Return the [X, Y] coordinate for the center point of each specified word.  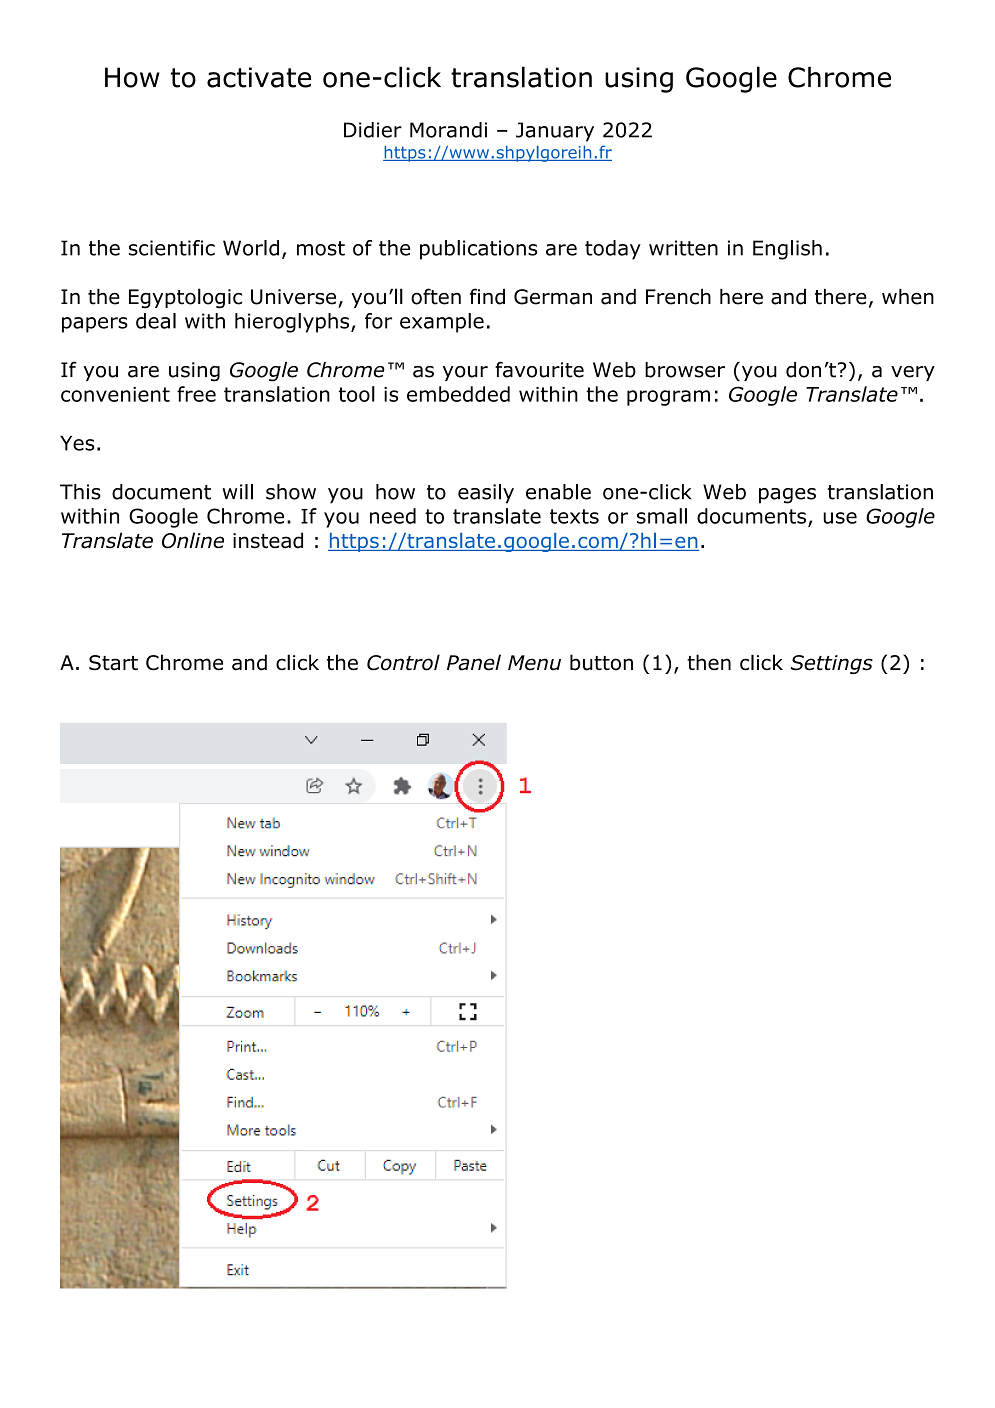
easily [486, 494]
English [787, 250]
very [913, 373]
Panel [474, 662]
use [840, 518]
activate [259, 77]
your [465, 373]
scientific [172, 248]
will [237, 492]
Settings [831, 664]
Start [113, 663]
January [555, 132]
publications [478, 250]
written [683, 248]
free [196, 394]
